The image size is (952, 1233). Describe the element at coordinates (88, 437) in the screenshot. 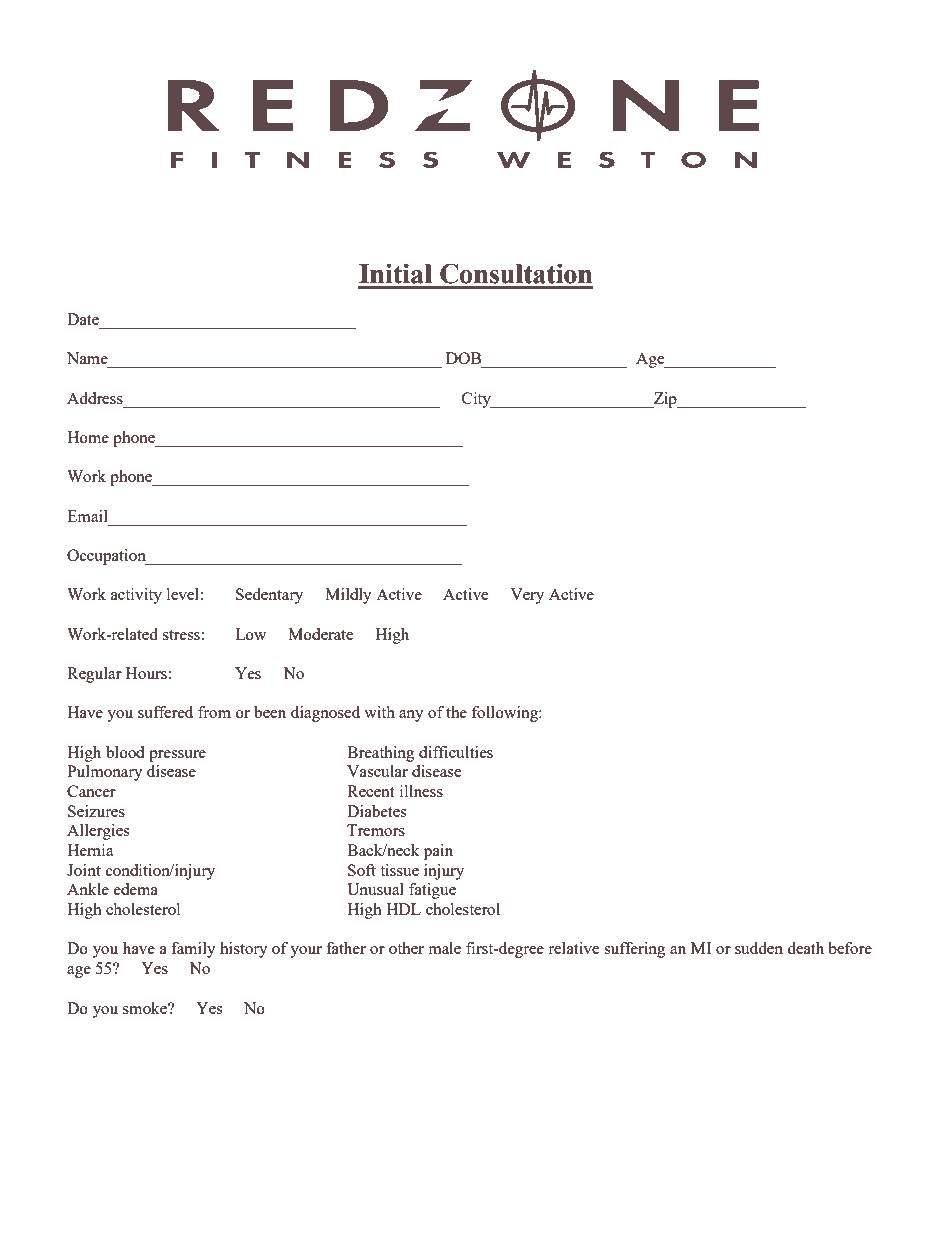

I see `Home` at that location.
